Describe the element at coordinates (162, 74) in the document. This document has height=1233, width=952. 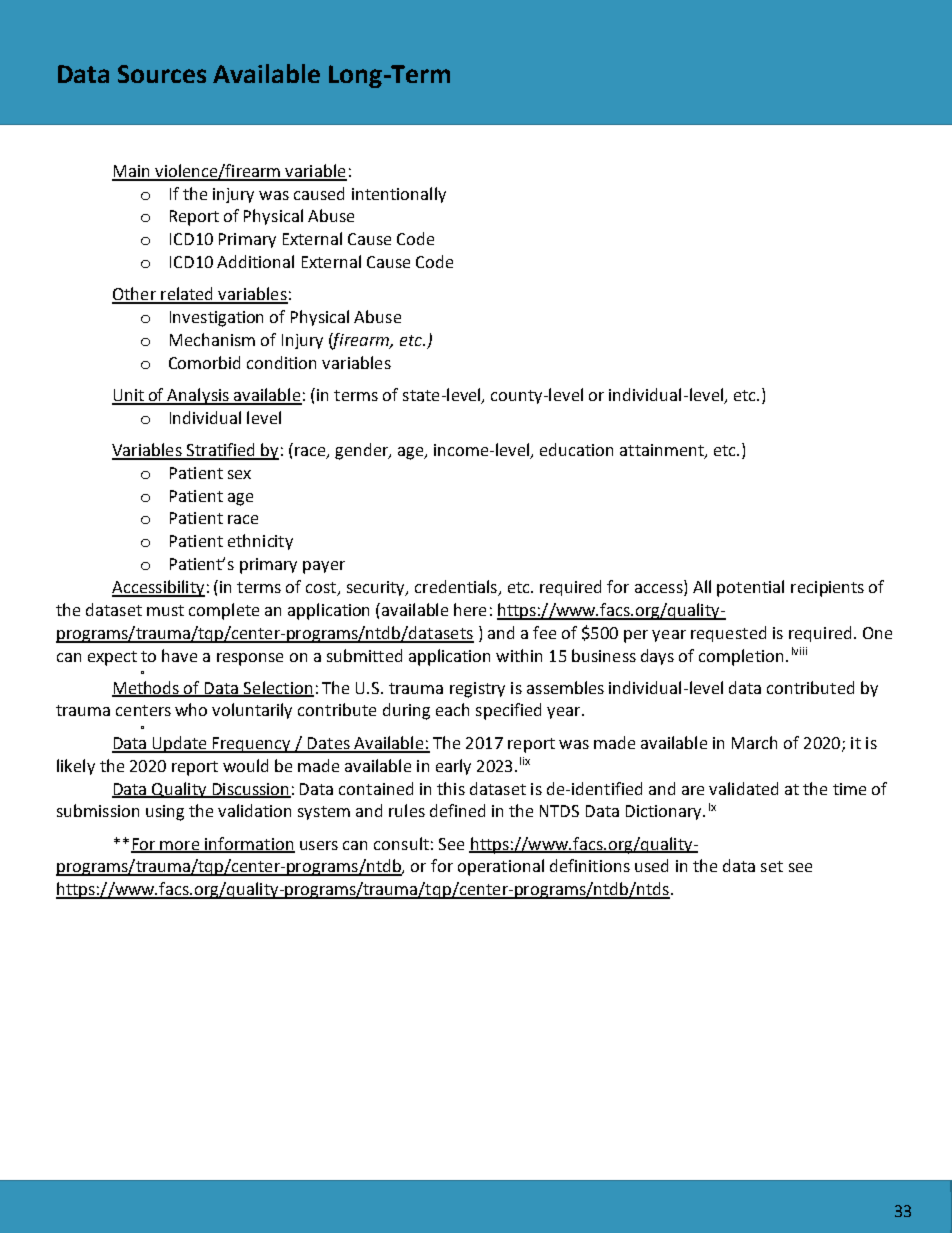
I see `Sources` at that location.
